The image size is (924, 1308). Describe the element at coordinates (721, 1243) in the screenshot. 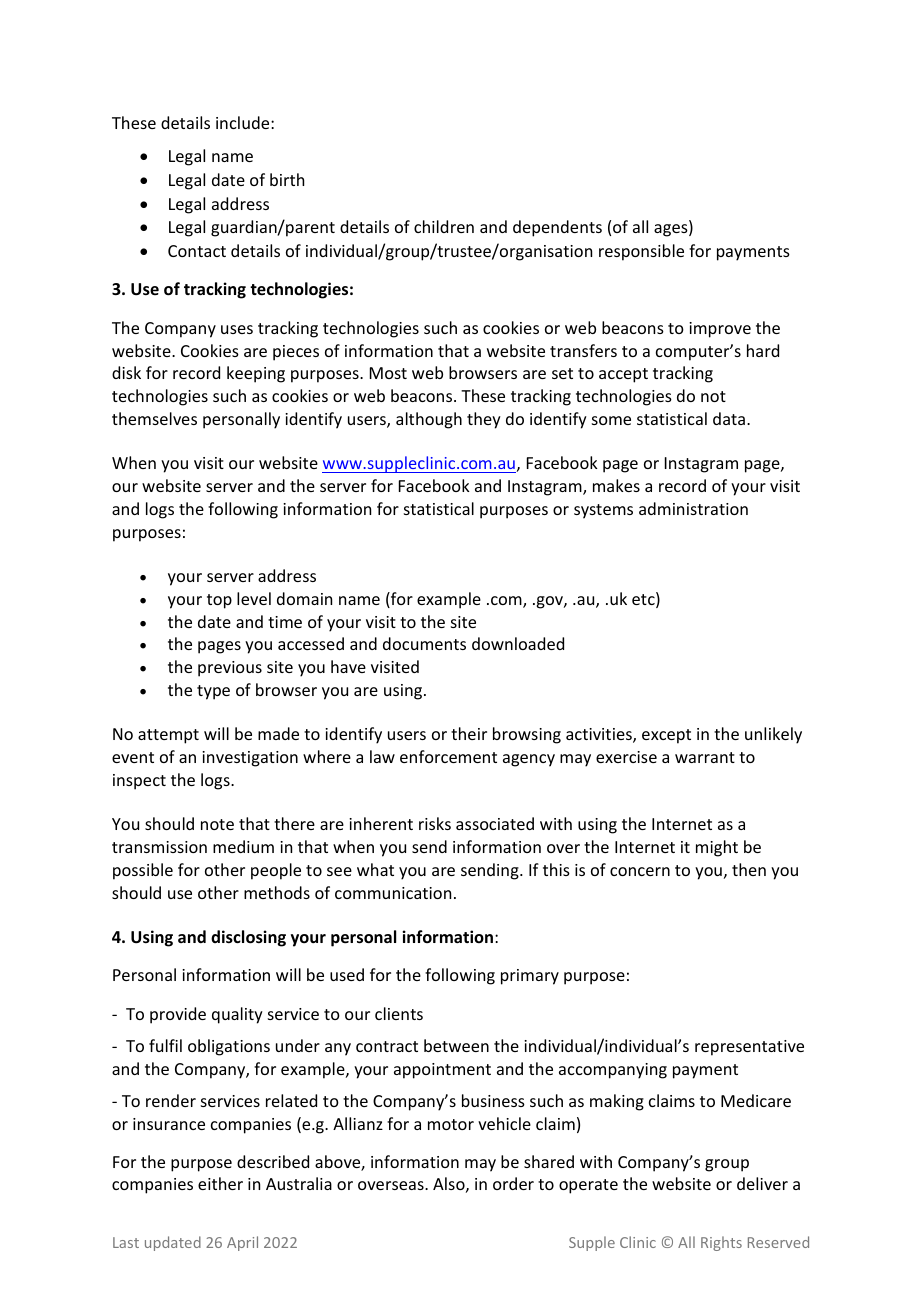

I see `Rights` at that location.
